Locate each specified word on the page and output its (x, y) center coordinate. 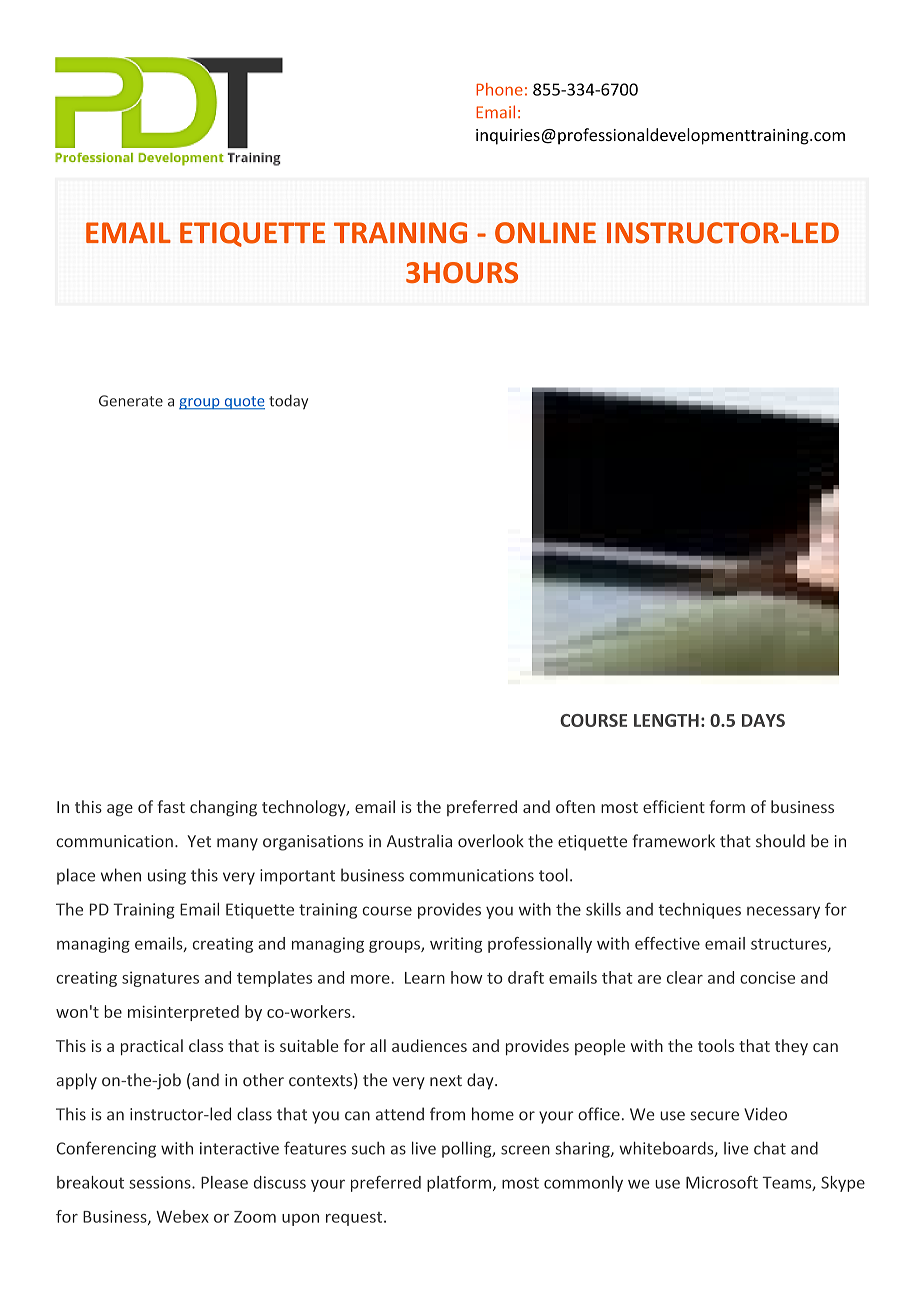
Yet (199, 841)
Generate (131, 401)
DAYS (763, 720)
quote (243, 403)
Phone (499, 89)
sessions (161, 1182)
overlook (491, 841)
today (288, 402)
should (780, 841)
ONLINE (545, 233)
